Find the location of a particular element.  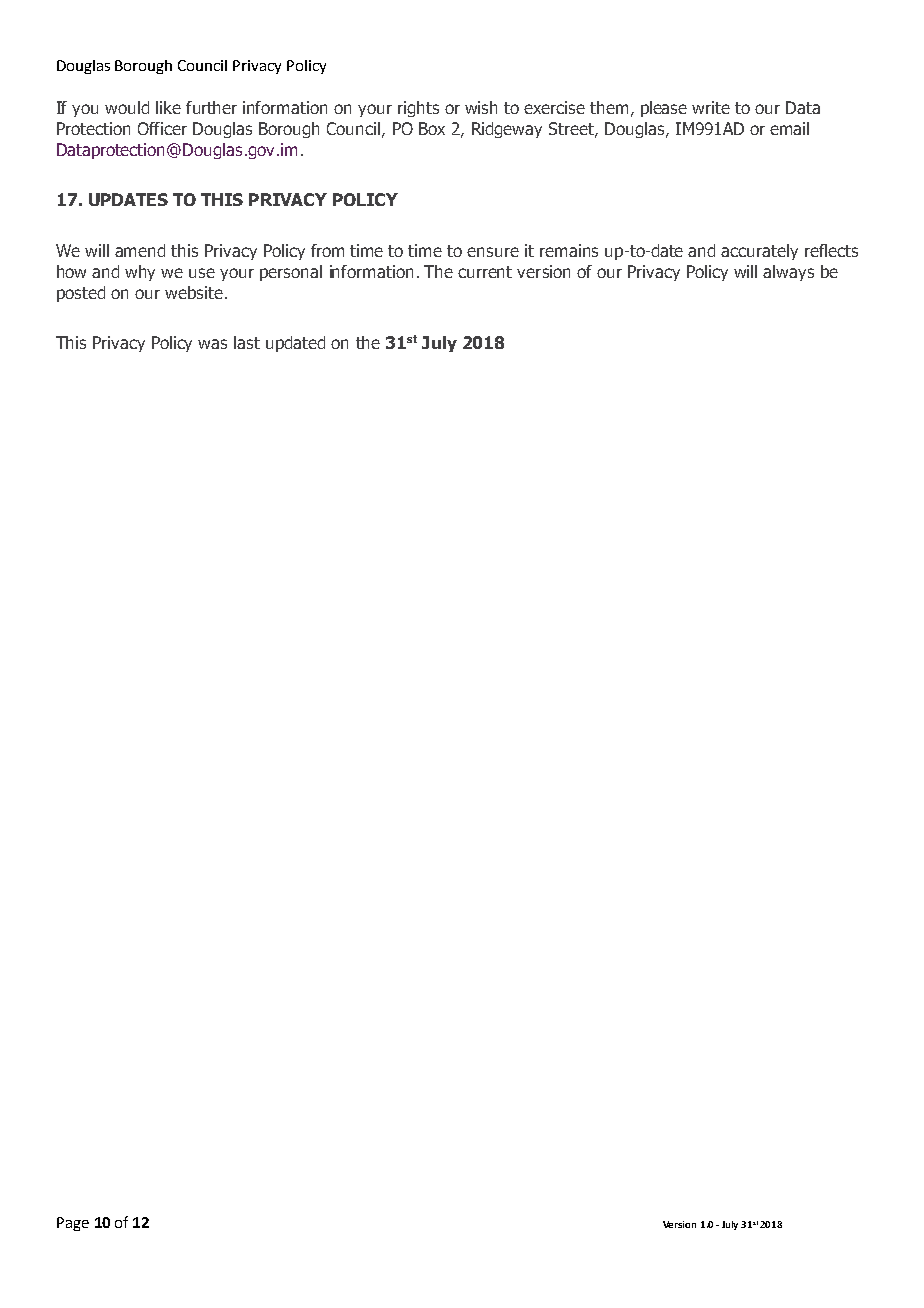

current is located at coordinates (485, 272).
